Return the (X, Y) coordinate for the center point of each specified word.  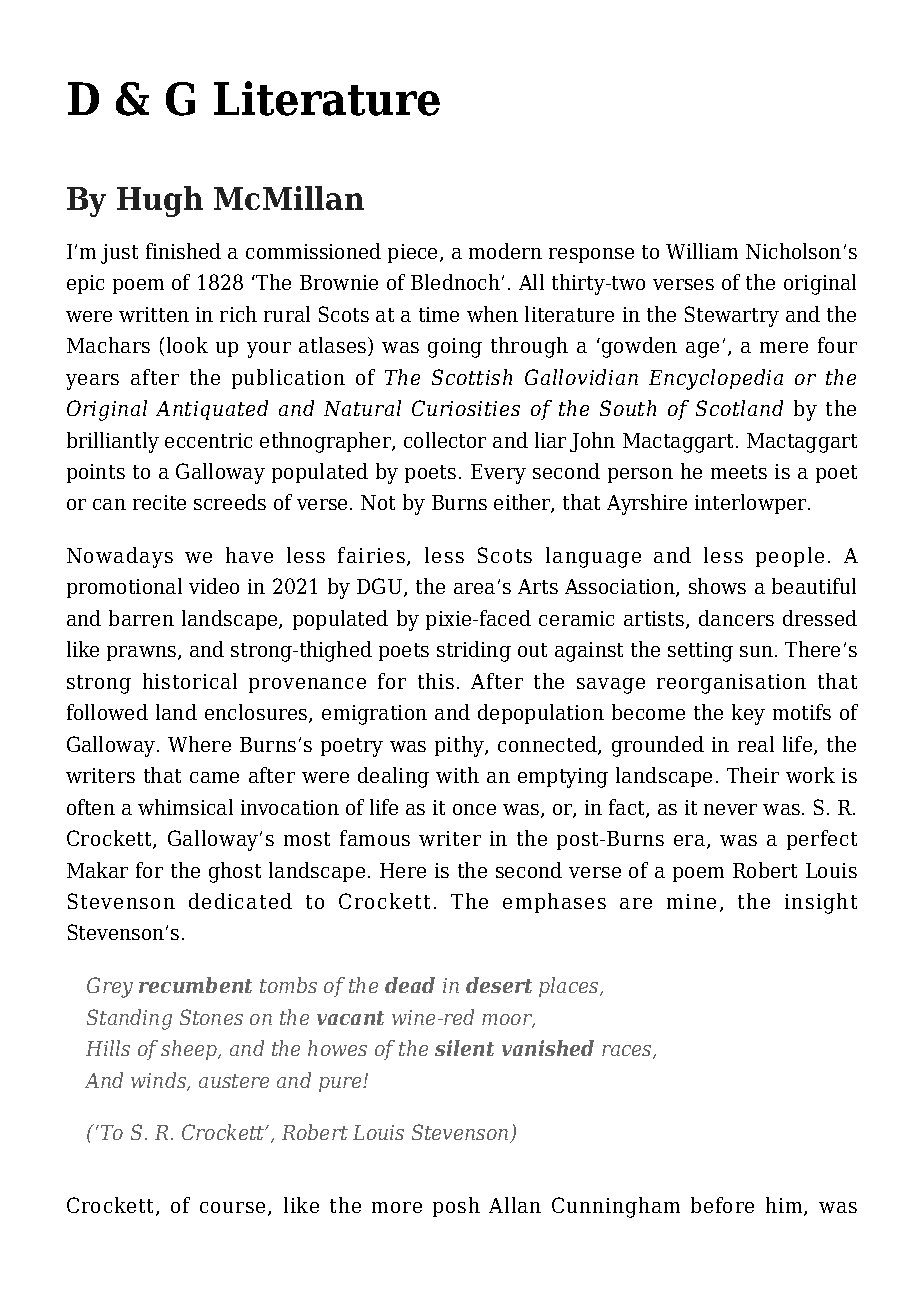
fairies (371, 555)
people (790, 557)
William (702, 251)
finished (183, 251)
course (234, 1209)
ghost (235, 872)
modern (505, 251)
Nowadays (120, 557)
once (474, 809)
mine (691, 901)
